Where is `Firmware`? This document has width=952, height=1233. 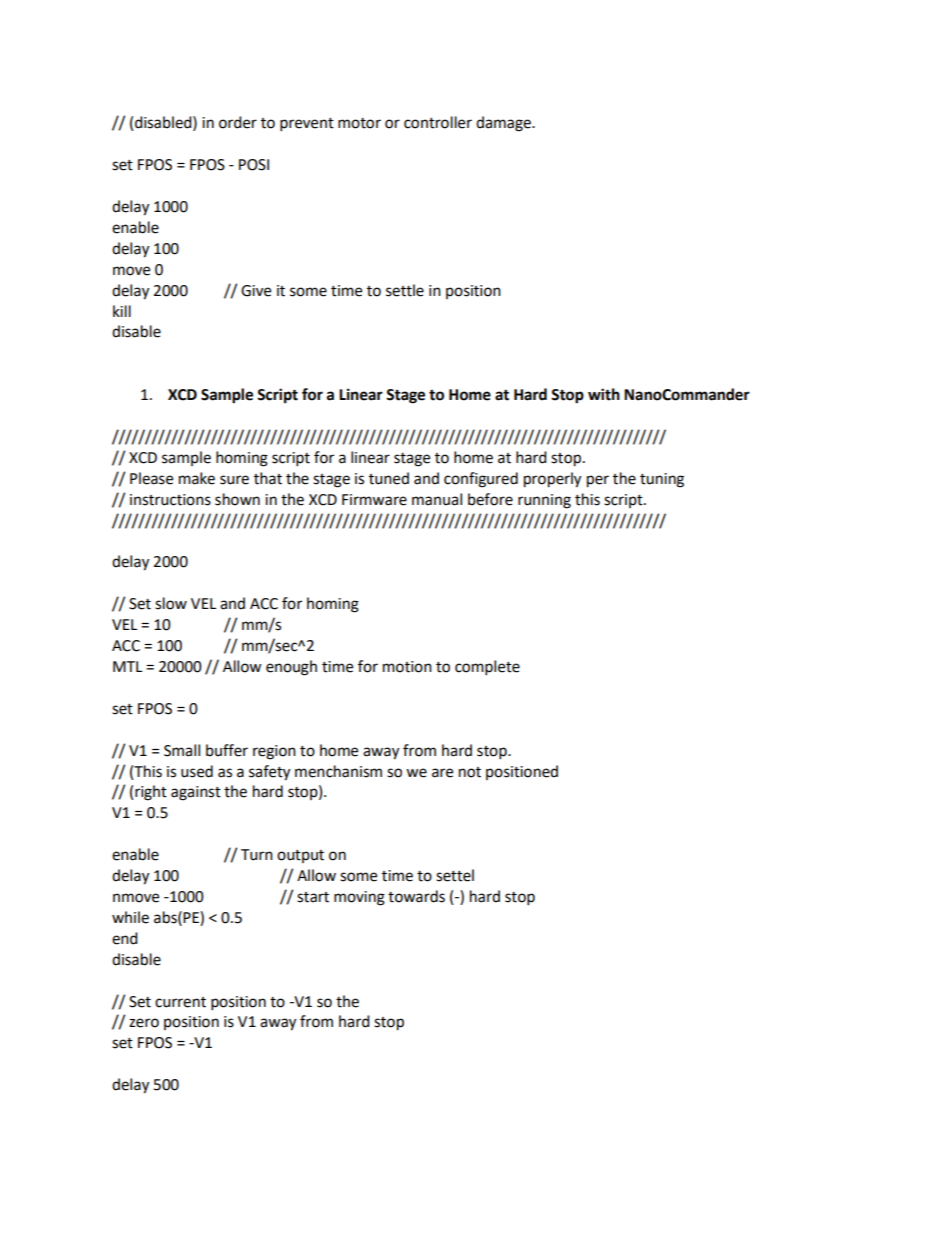 Firmware is located at coordinates (374, 500).
